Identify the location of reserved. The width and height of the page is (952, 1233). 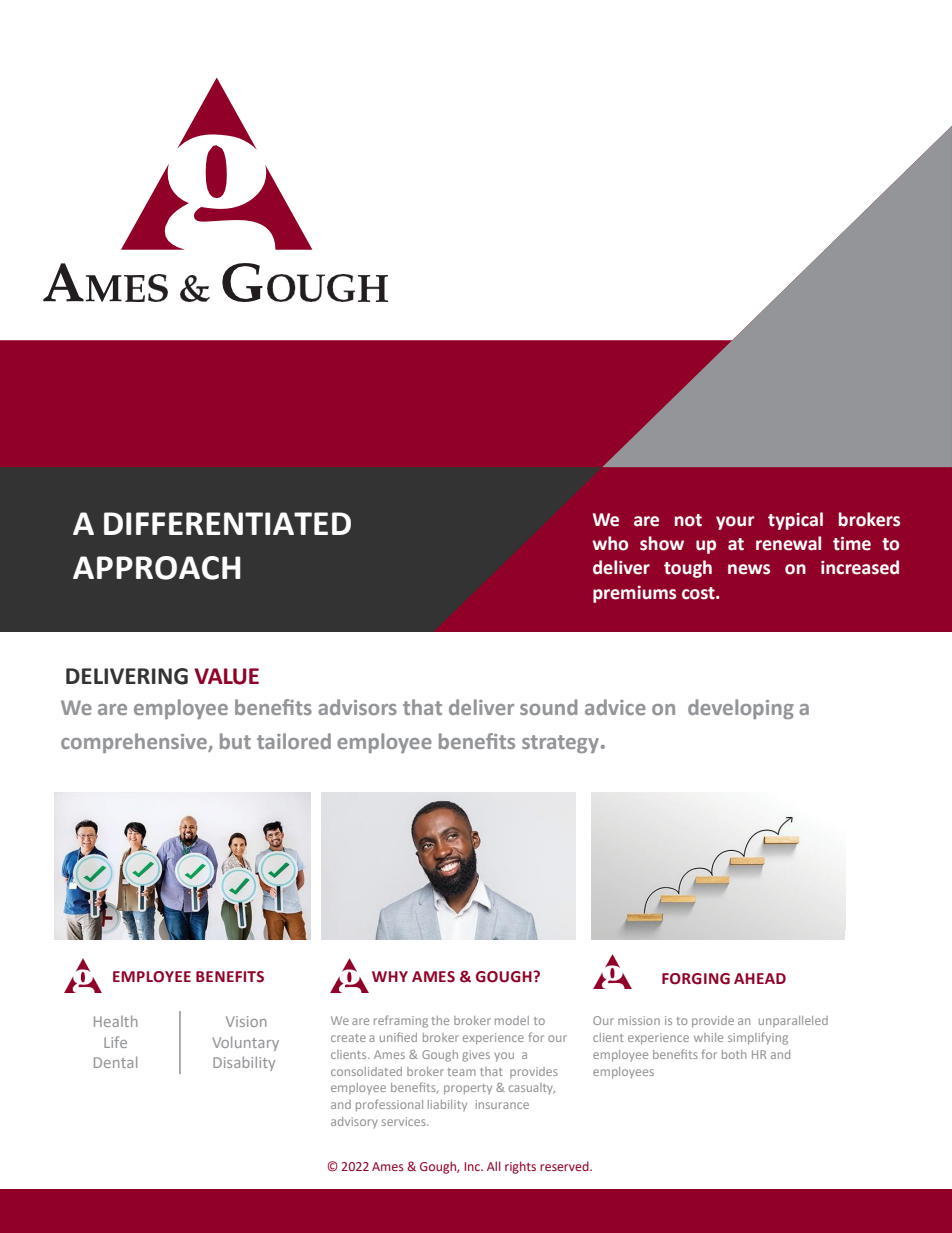
(565, 1166).
